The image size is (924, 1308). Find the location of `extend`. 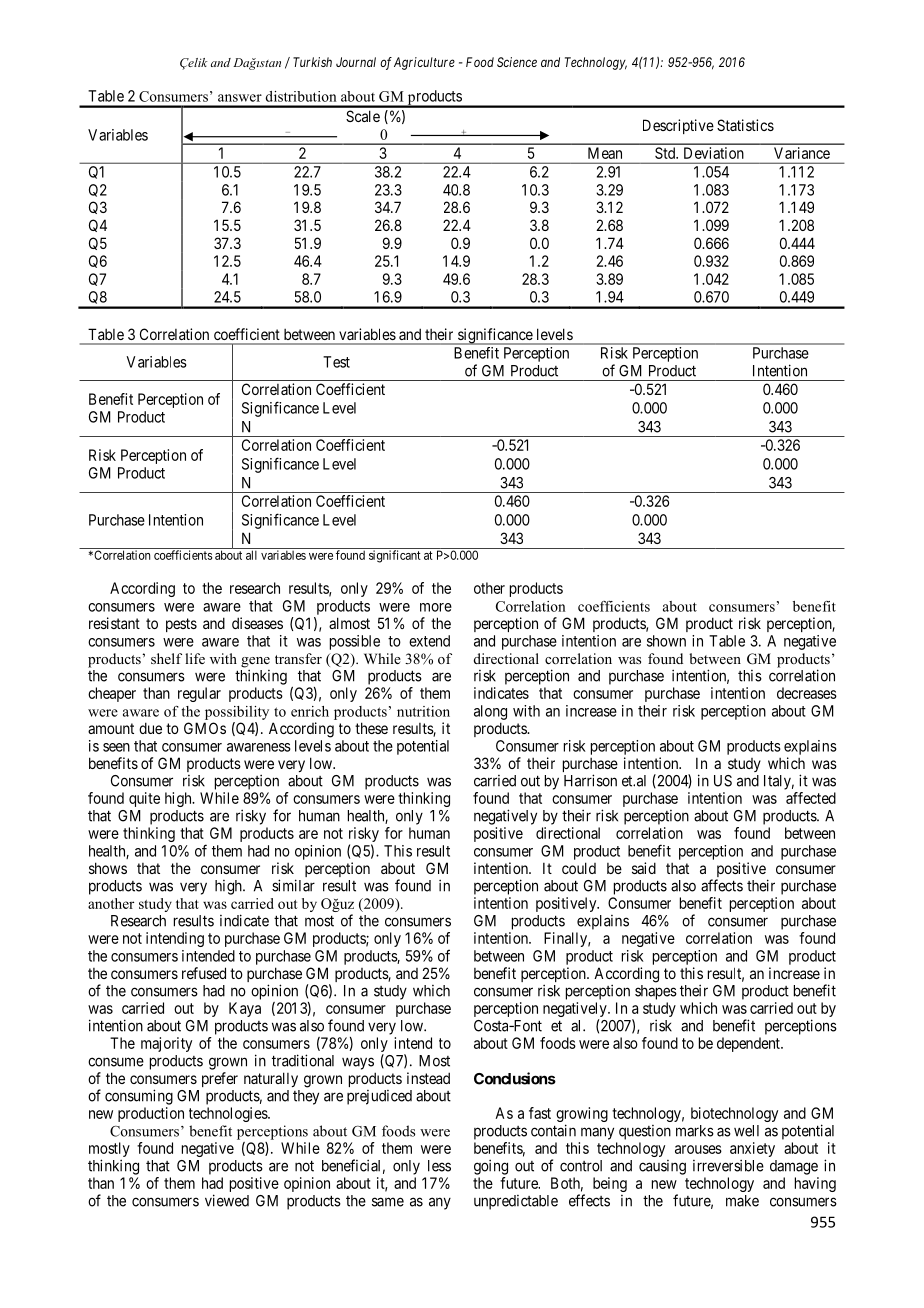

extend is located at coordinates (429, 641).
